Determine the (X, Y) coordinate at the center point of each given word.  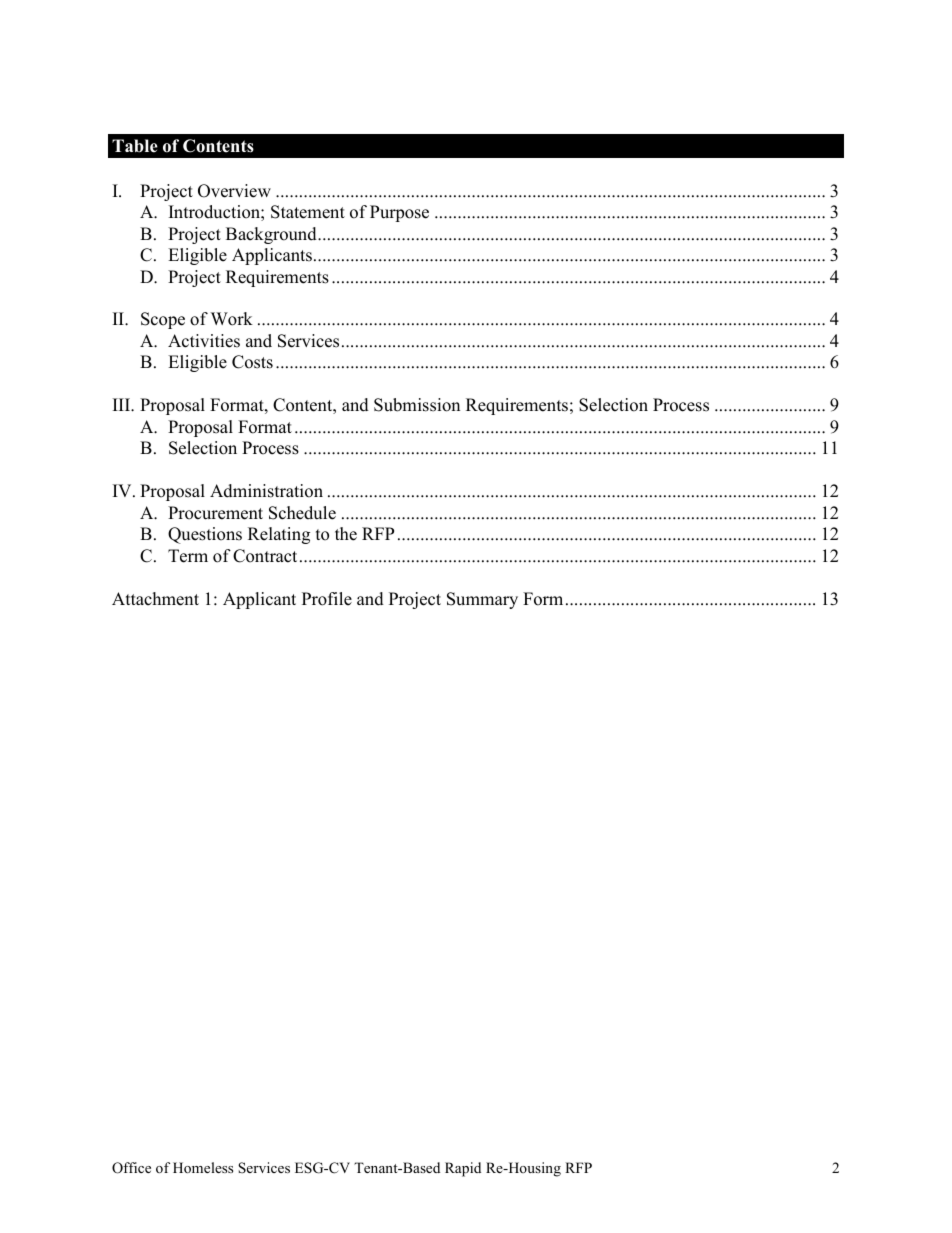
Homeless (203, 1167)
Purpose (399, 213)
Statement (308, 212)
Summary (482, 600)
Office (131, 1168)
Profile (327, 599)
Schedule (302, 513)
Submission (417, 405)
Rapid (463, 1169)
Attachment (155, 599)
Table (135, 146)
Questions (205, 535)
